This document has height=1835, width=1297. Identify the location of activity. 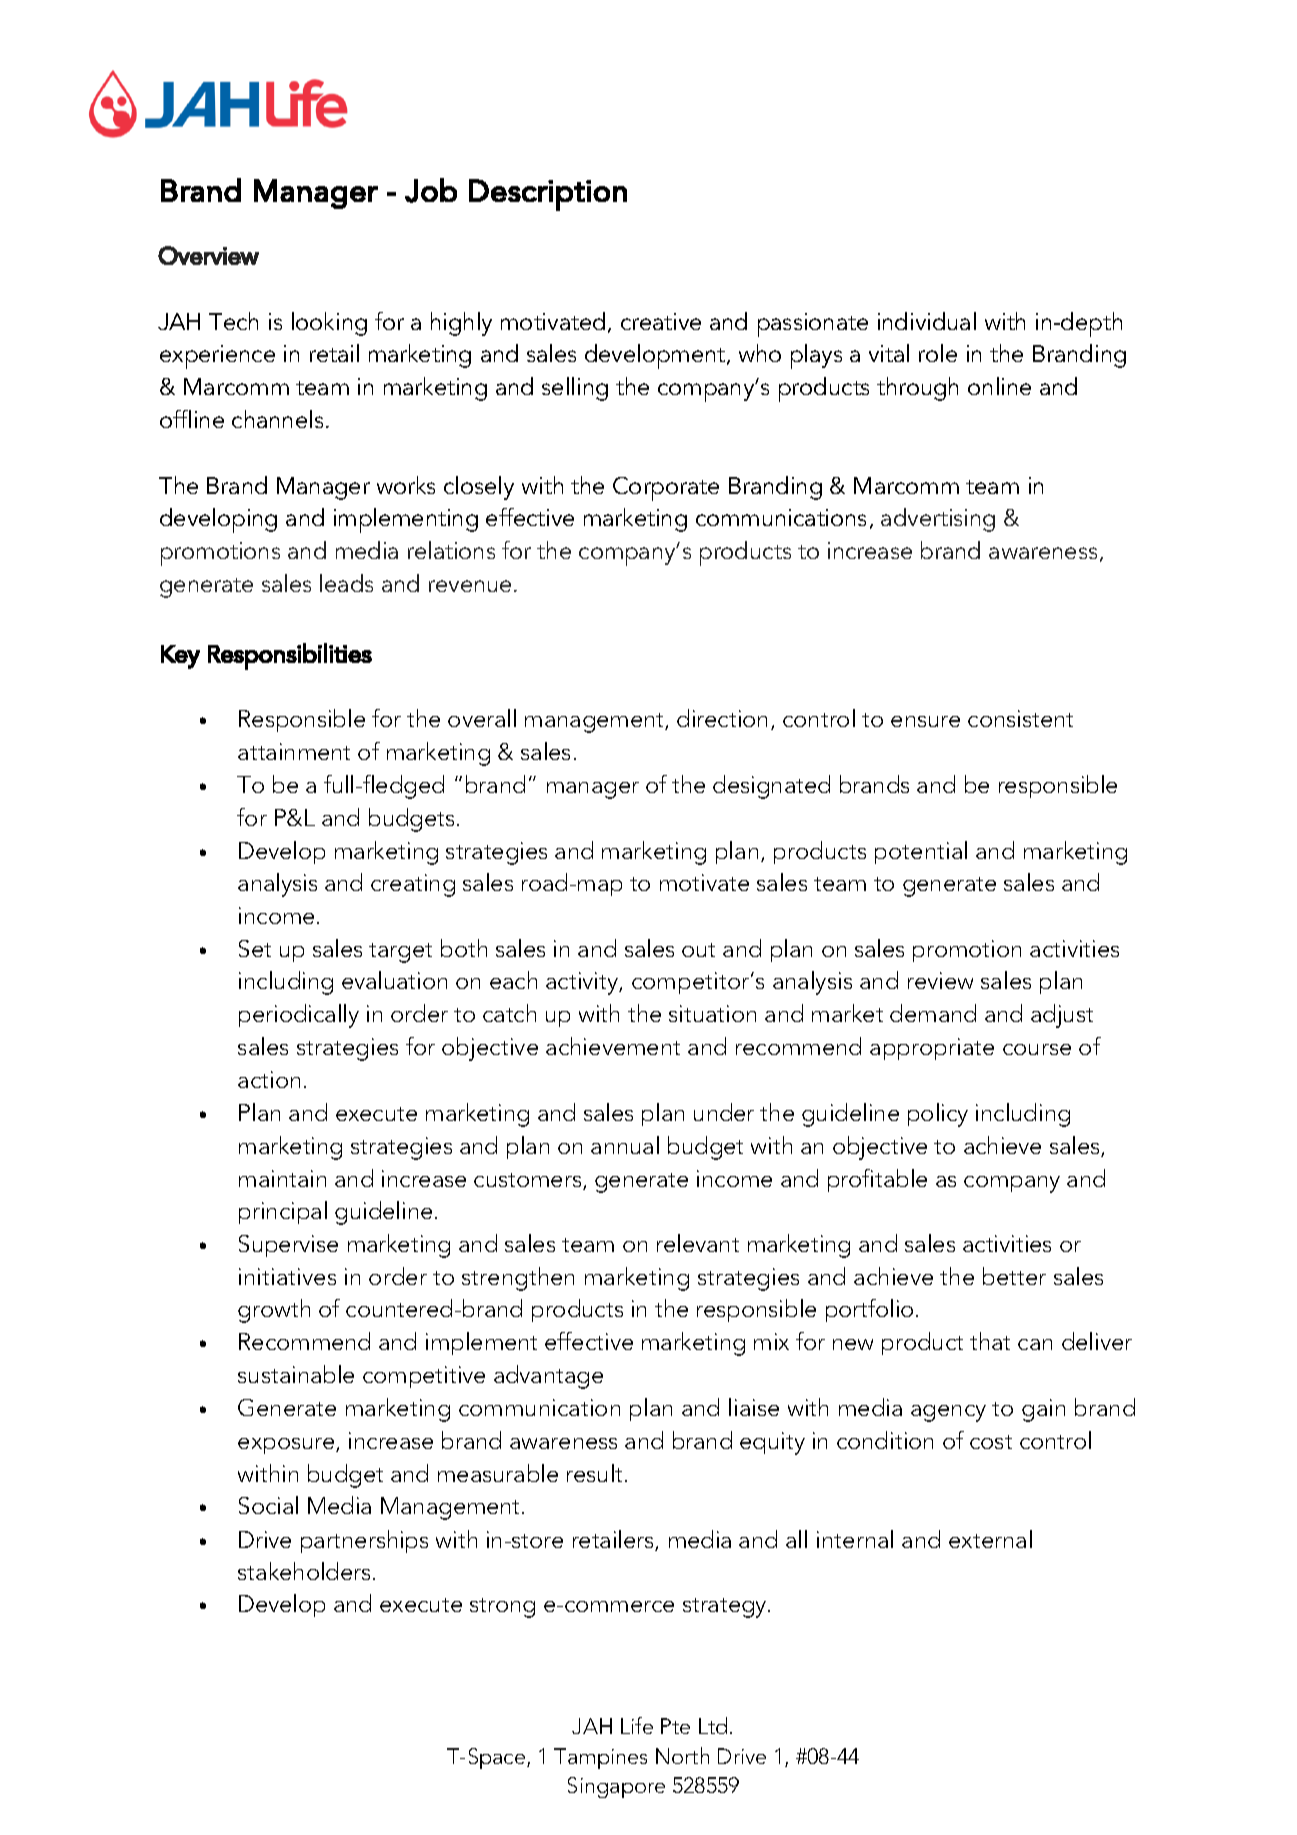
(583, 983).
